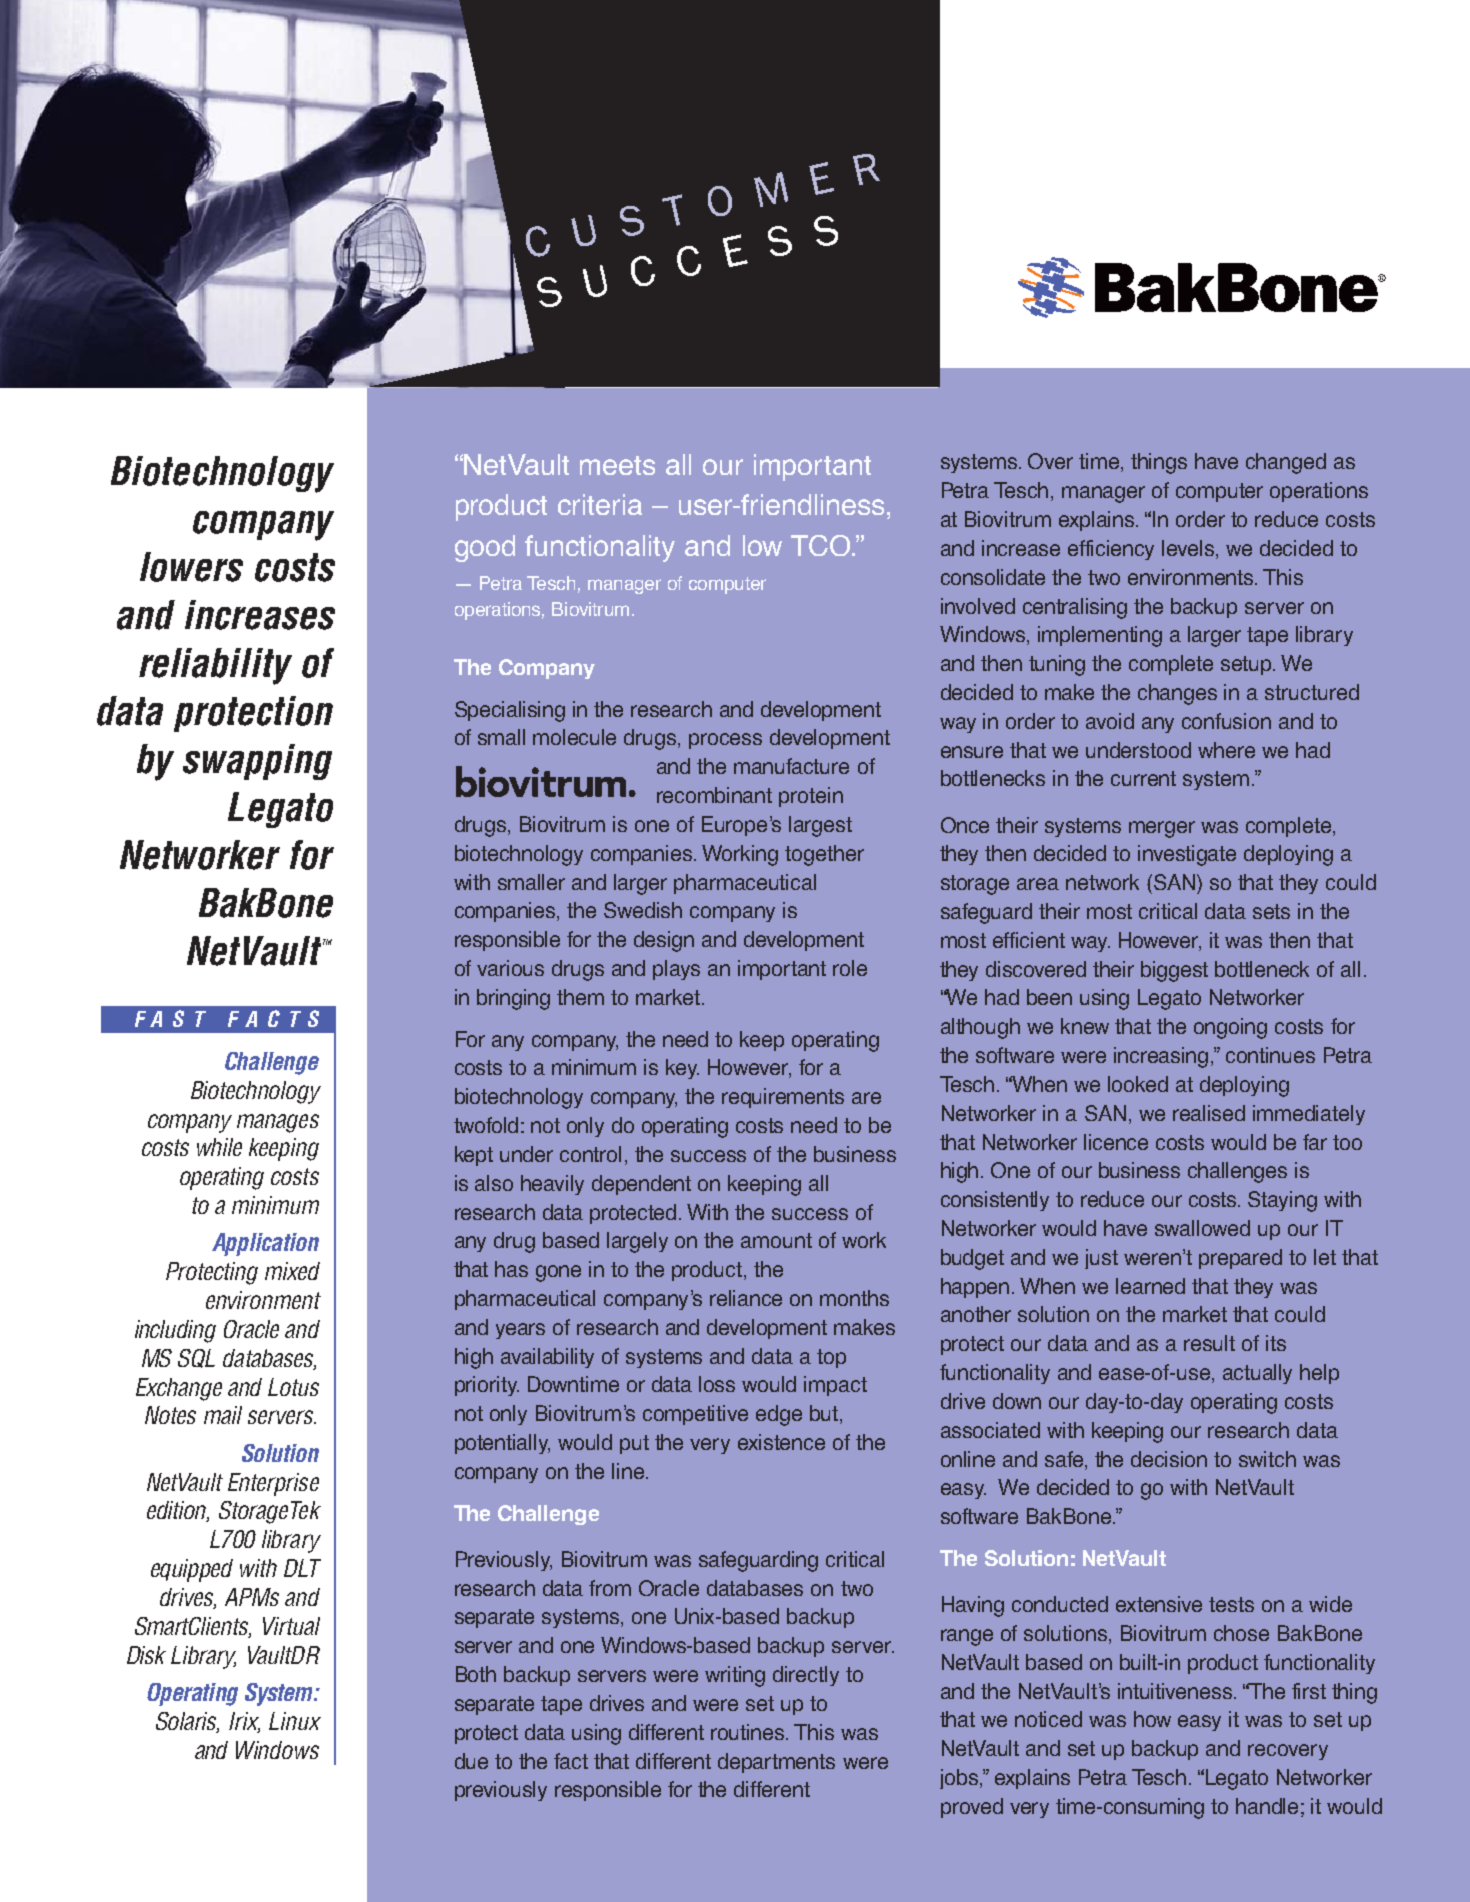 The image size is (1470, 1902). Describe the element at coordinates (600, 504) in the image. I see `criteria` at that location.
